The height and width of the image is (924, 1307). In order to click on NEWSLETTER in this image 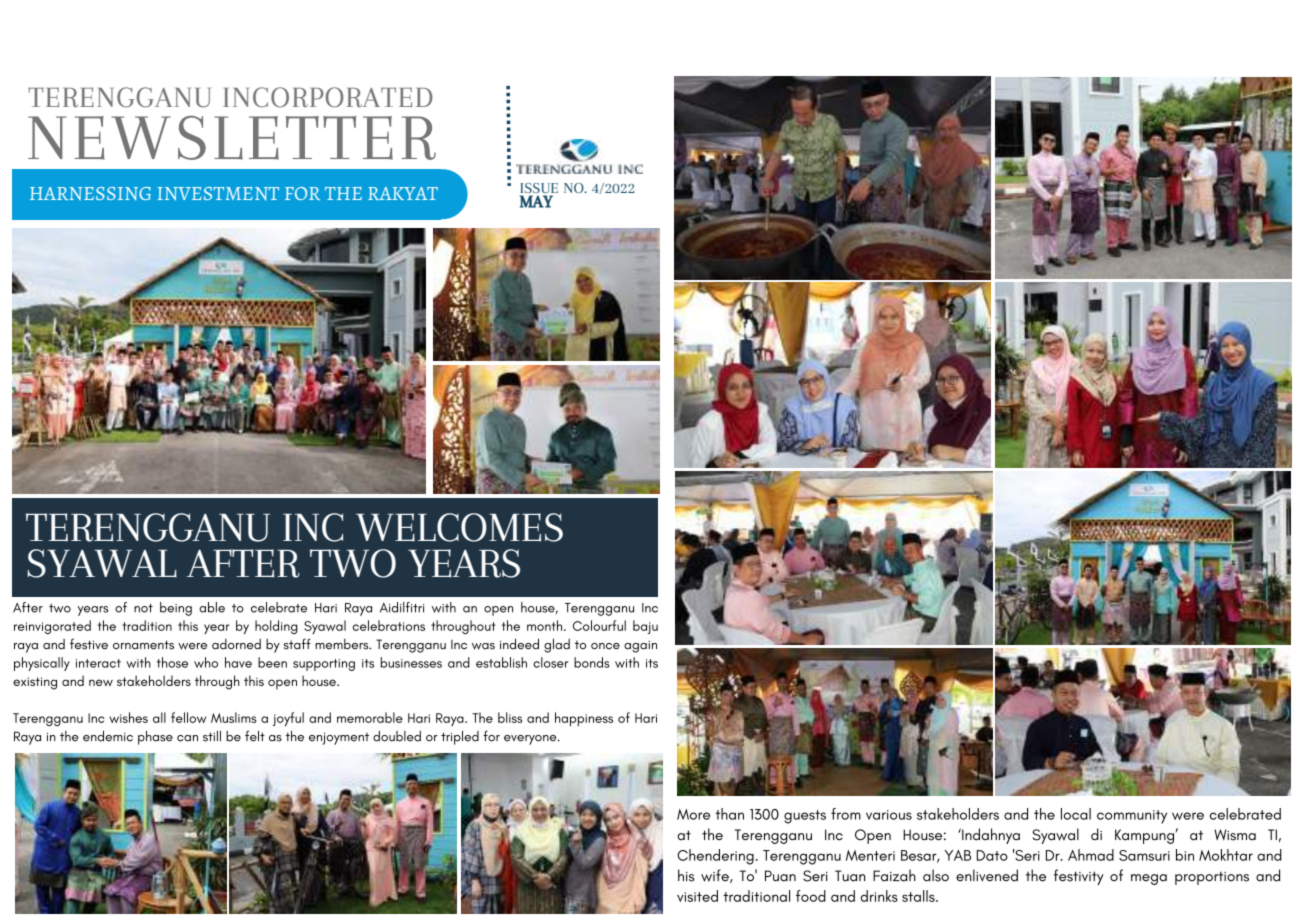, I will do `click(232, 138)`.
